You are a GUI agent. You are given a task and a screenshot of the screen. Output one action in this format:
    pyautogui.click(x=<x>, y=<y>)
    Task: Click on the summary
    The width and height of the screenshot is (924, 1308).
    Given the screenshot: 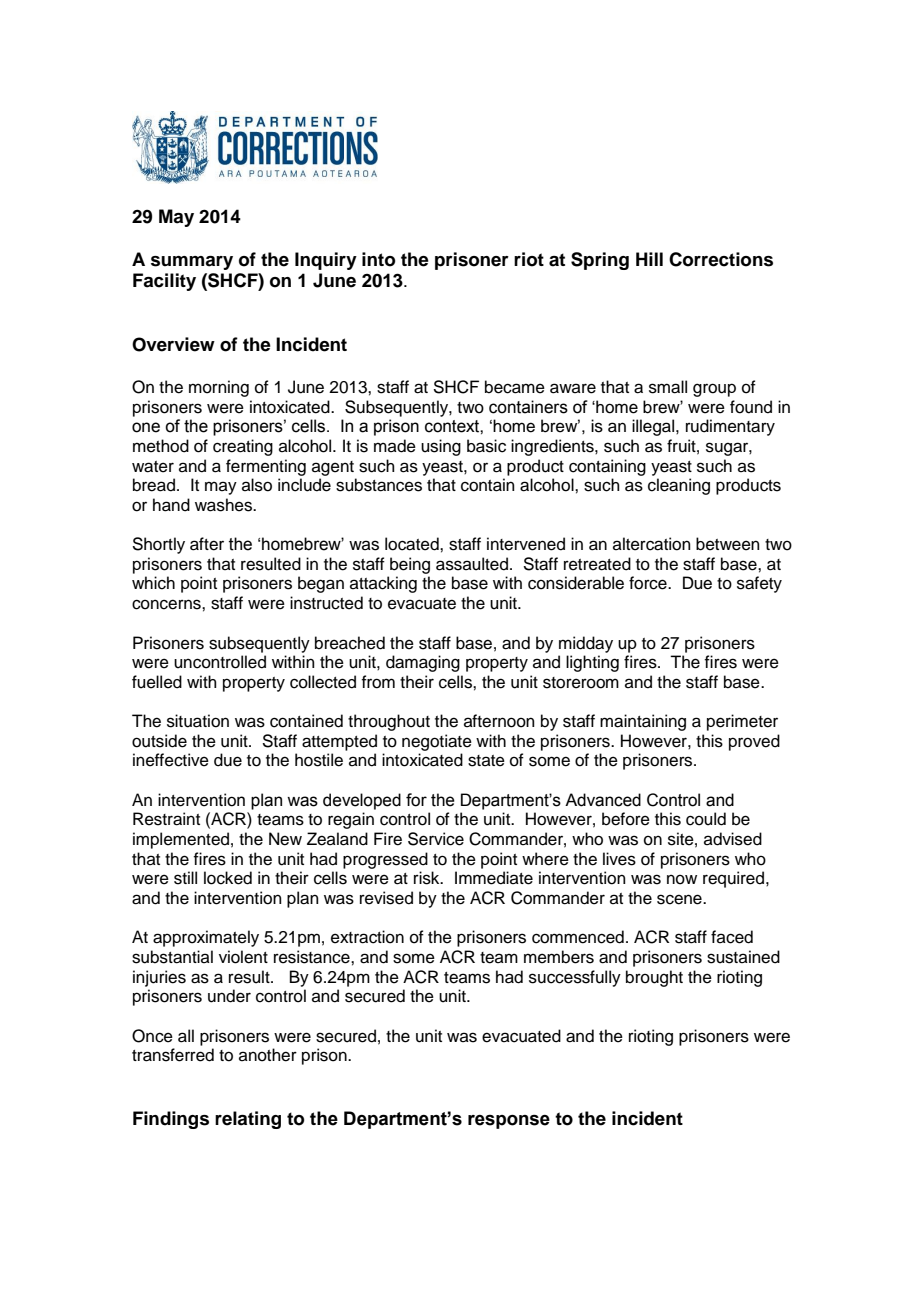 What is the action you would take?
    pyautogui.click(x=192, y=263)
